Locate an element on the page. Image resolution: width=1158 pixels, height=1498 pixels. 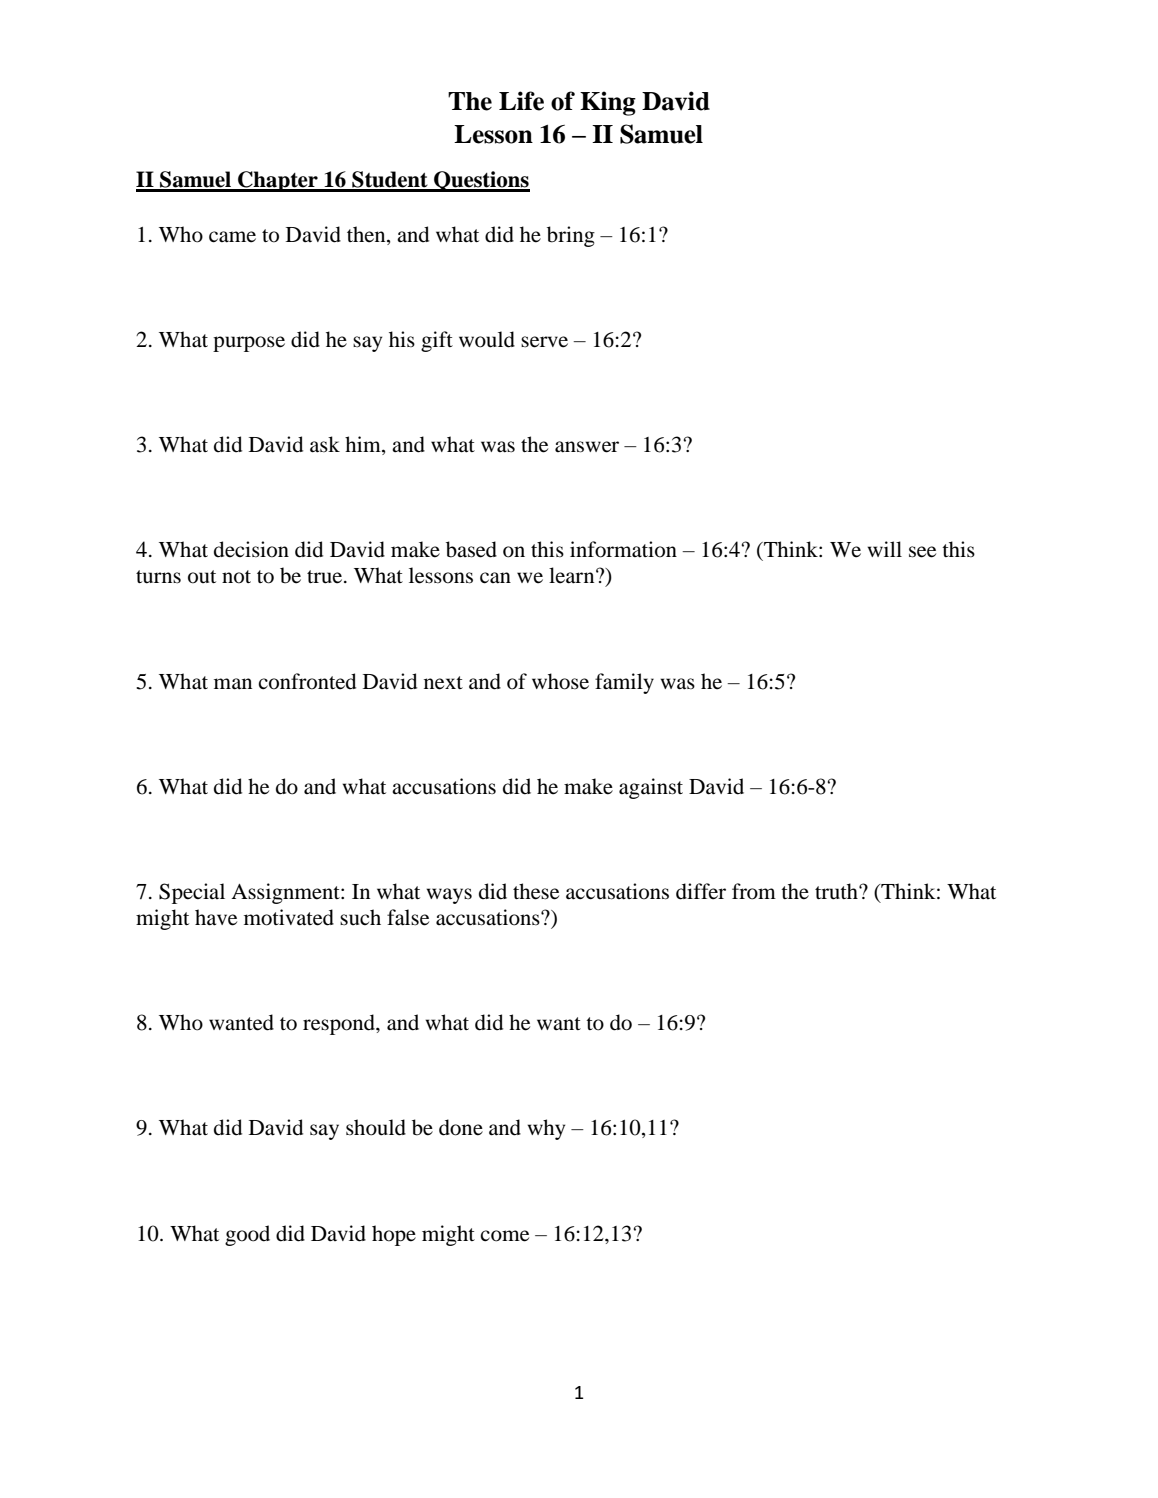
will is located at coordinates (884, 549).
